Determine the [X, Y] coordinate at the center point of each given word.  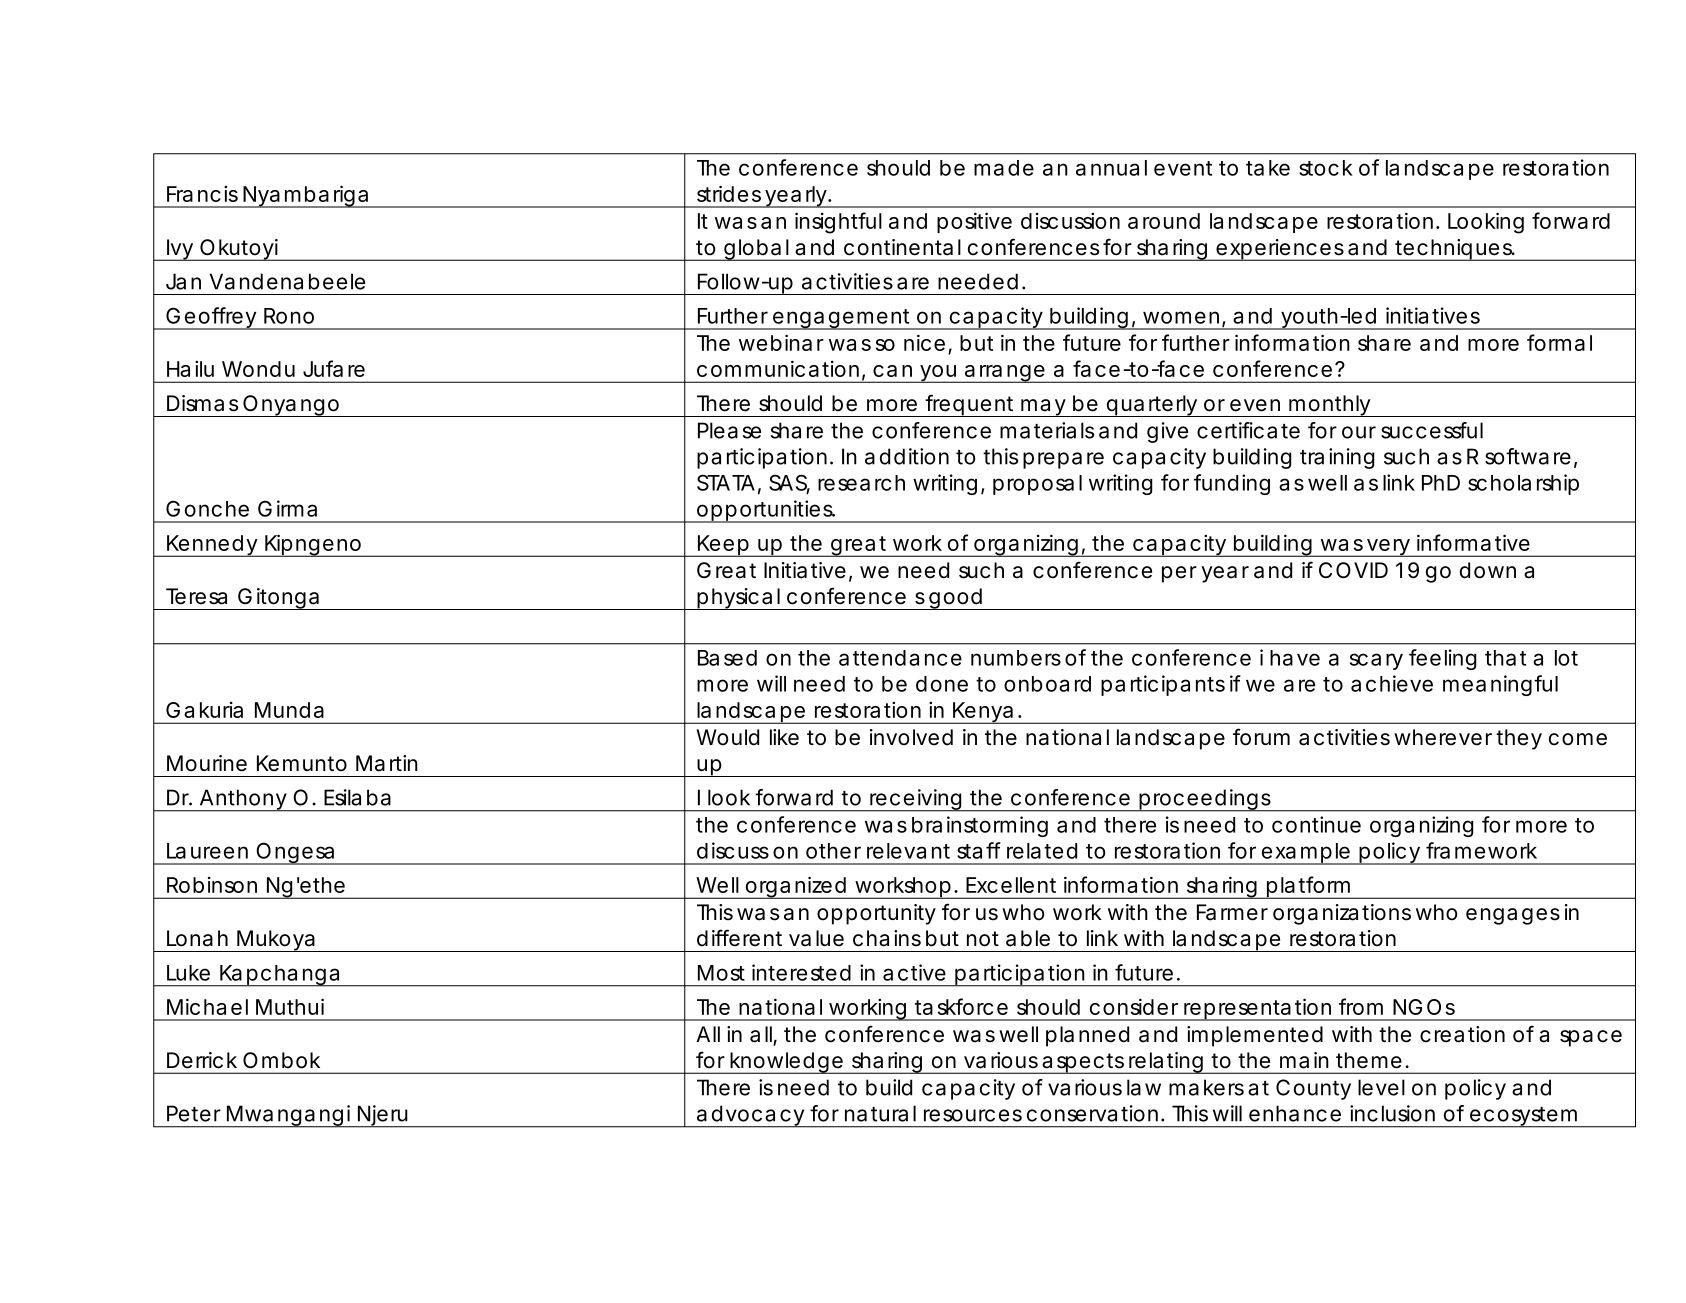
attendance [900, 658]
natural [880, 1113]
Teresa [196, 596]
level [1381, 1087]
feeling [1442, 659]
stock [1326, 168]
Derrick [202, 1060]
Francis [202, 194]
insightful [838, 223]
